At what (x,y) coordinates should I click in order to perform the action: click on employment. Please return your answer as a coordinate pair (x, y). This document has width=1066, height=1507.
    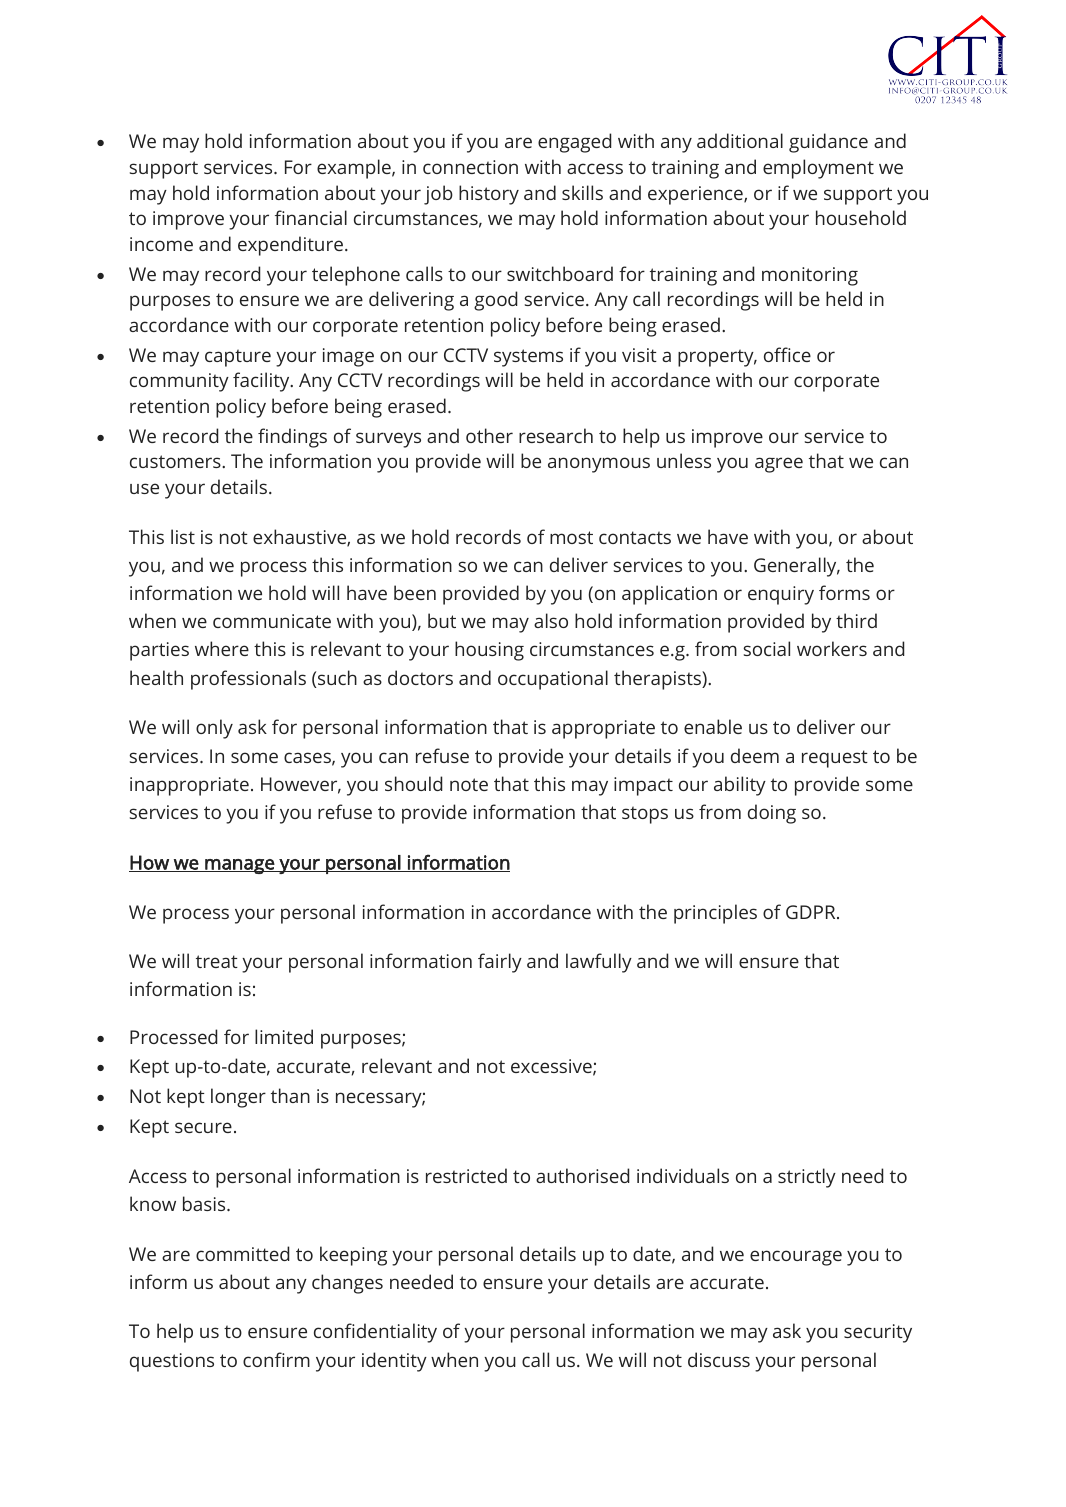
    Looking at the image, I should click on (818, 169).
